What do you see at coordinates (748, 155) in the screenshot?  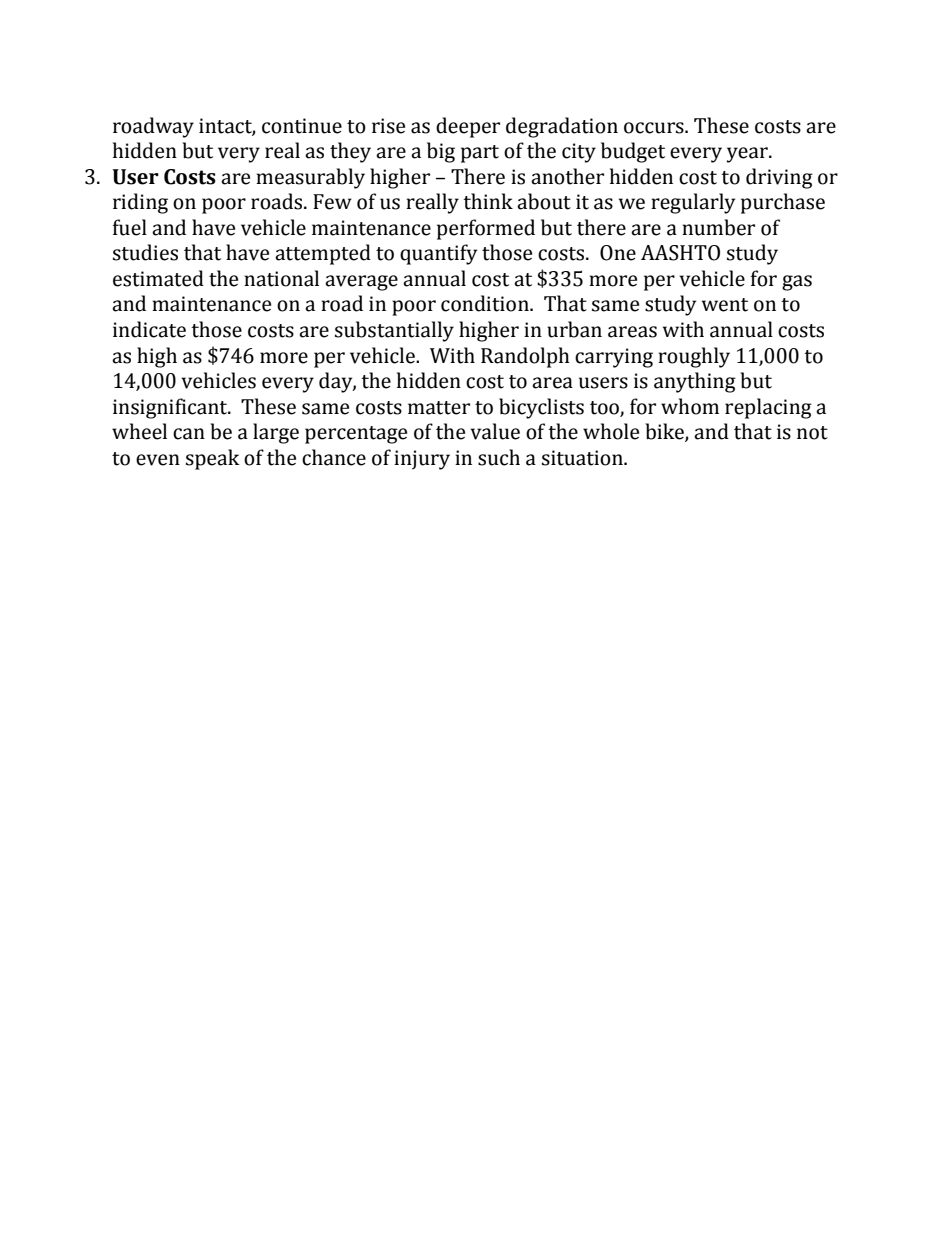 I see `year` at bounding box center [748, 155].
